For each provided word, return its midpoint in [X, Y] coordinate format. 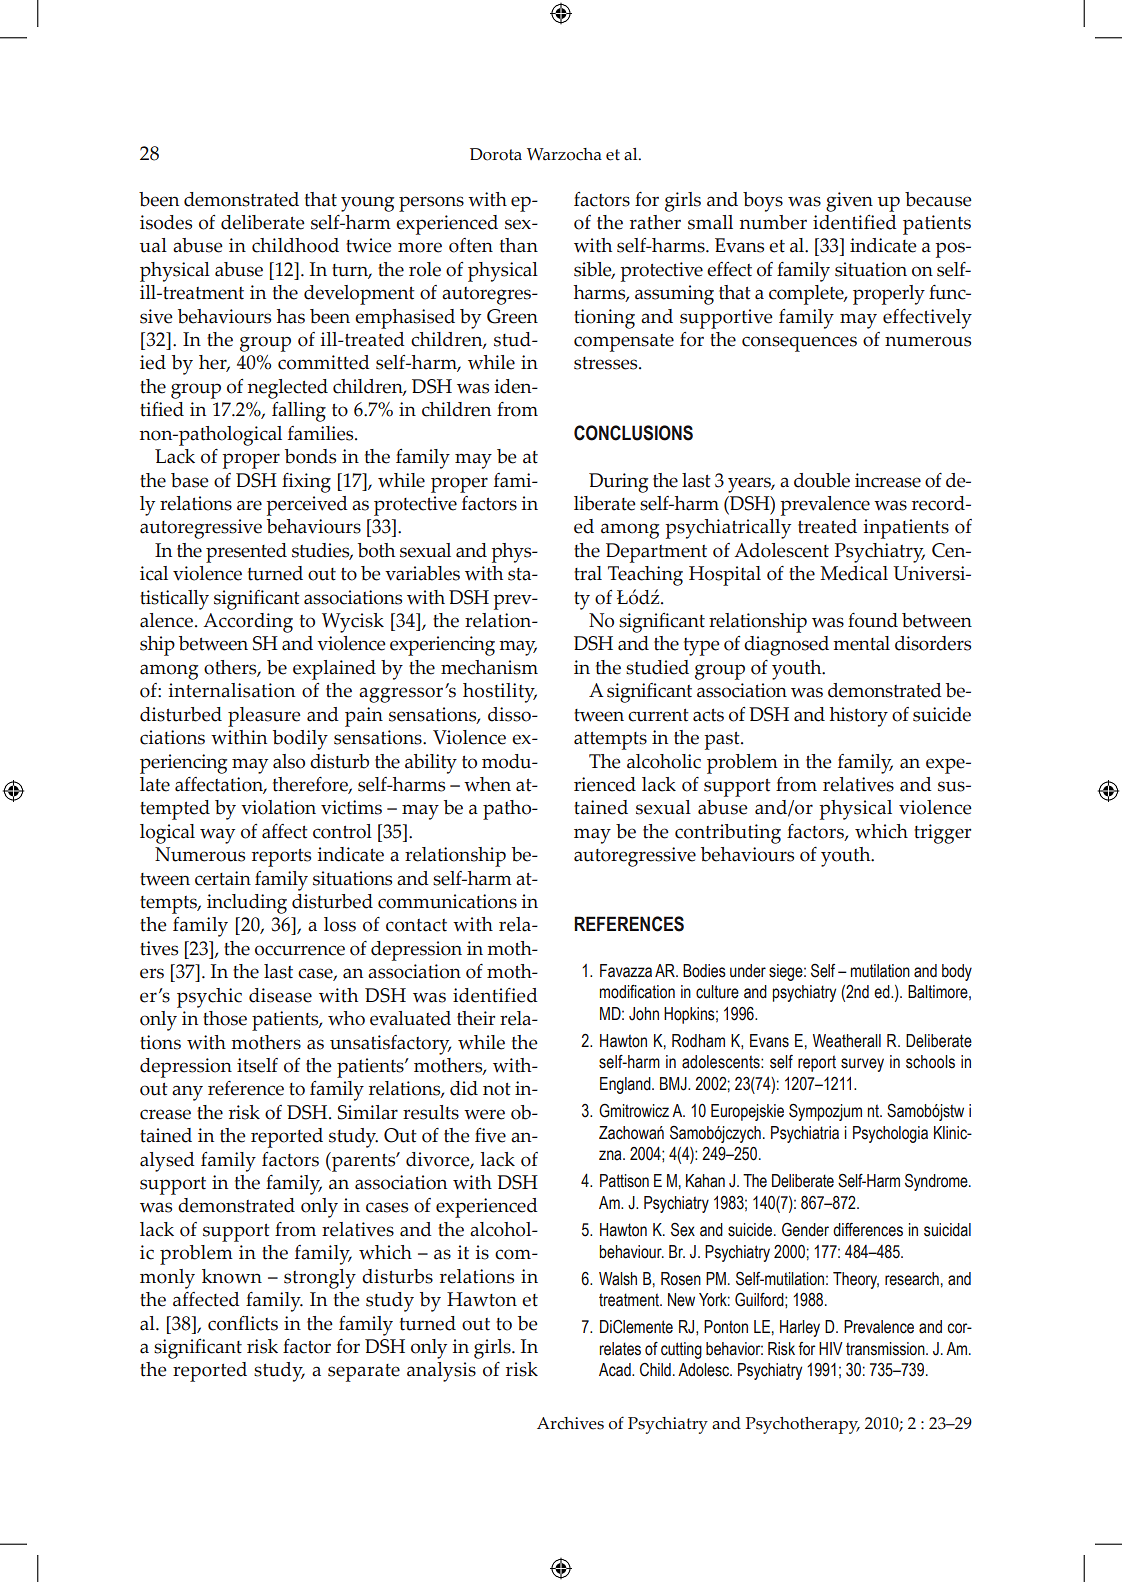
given [849, 202]
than [519, 245]
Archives [570, 1423]
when [487, 784]
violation [278, 807]
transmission [886, 1349]
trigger [942, 834]
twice [369, 245]
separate [364, 1373]
